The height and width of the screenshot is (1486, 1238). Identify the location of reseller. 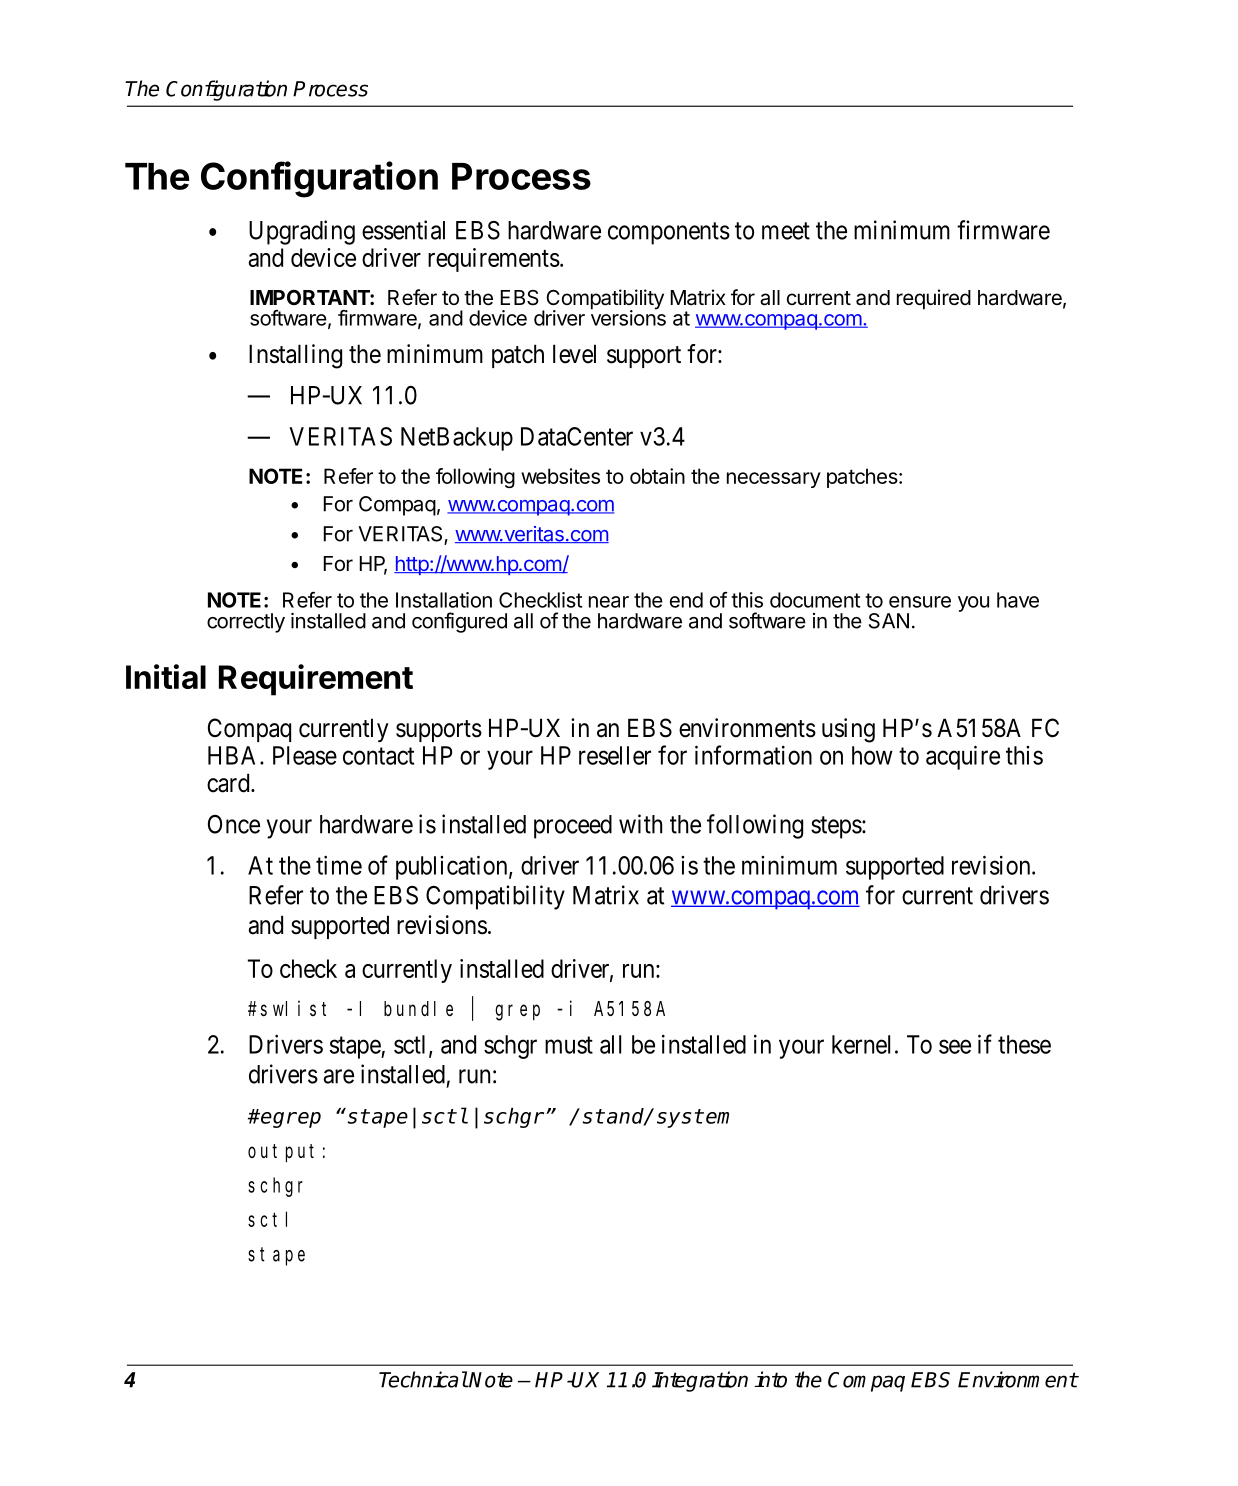
(615, 755).
